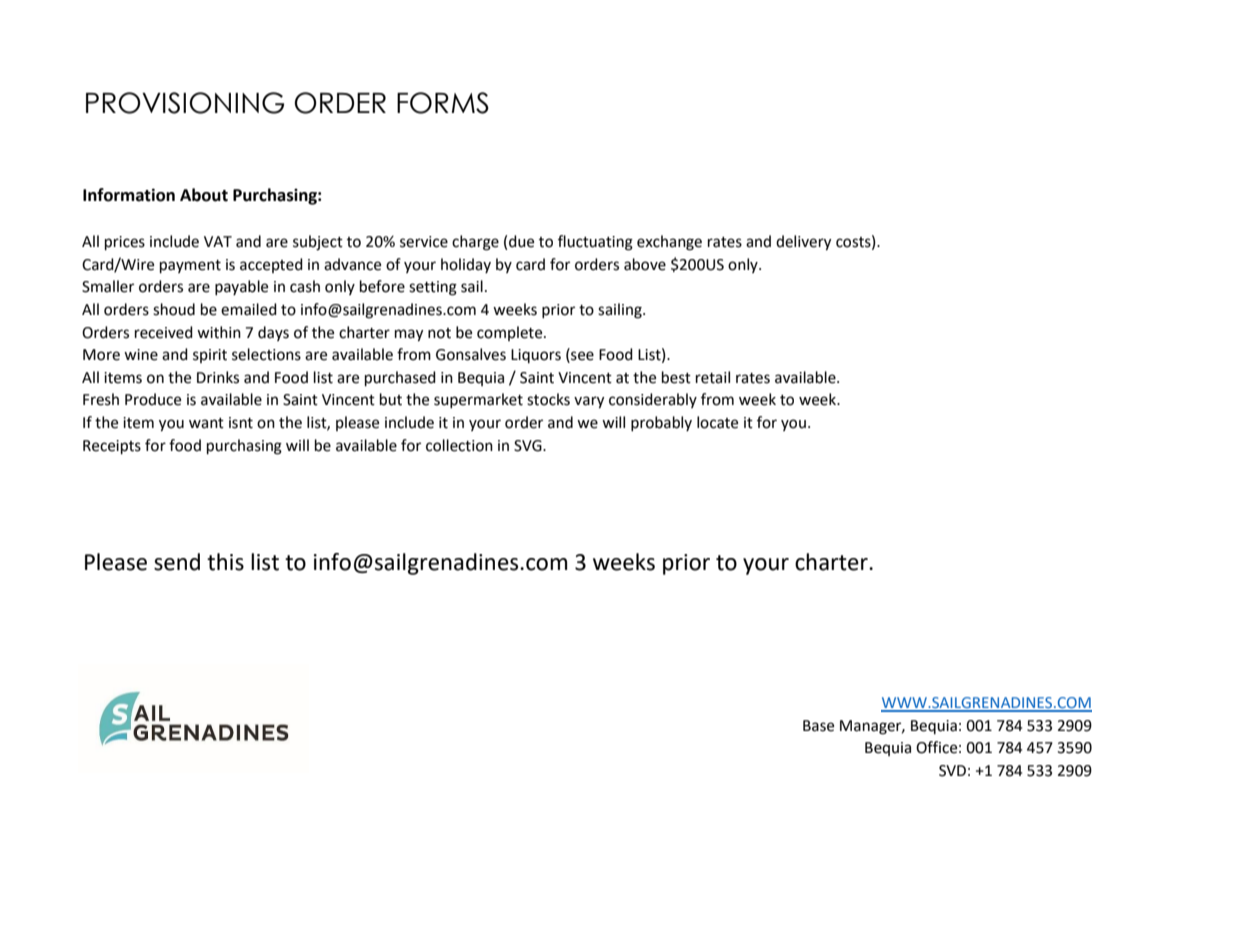  What do you see at coordinates (206, 423) in the page?
I see `want` at bounding box center [206, 423].
